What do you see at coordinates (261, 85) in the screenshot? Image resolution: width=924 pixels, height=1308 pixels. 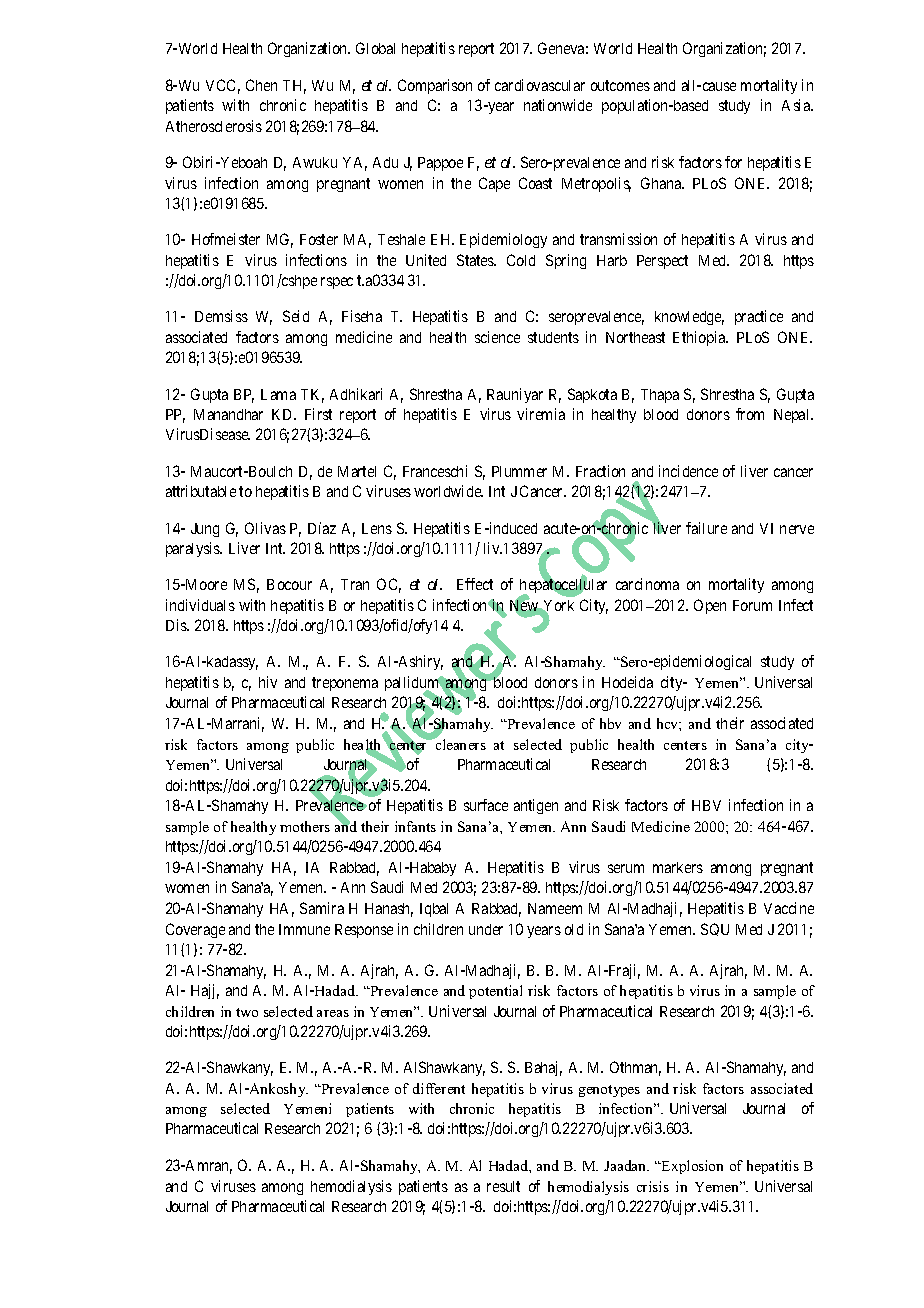 I see `Chen` at bounding box center [261, 85].
